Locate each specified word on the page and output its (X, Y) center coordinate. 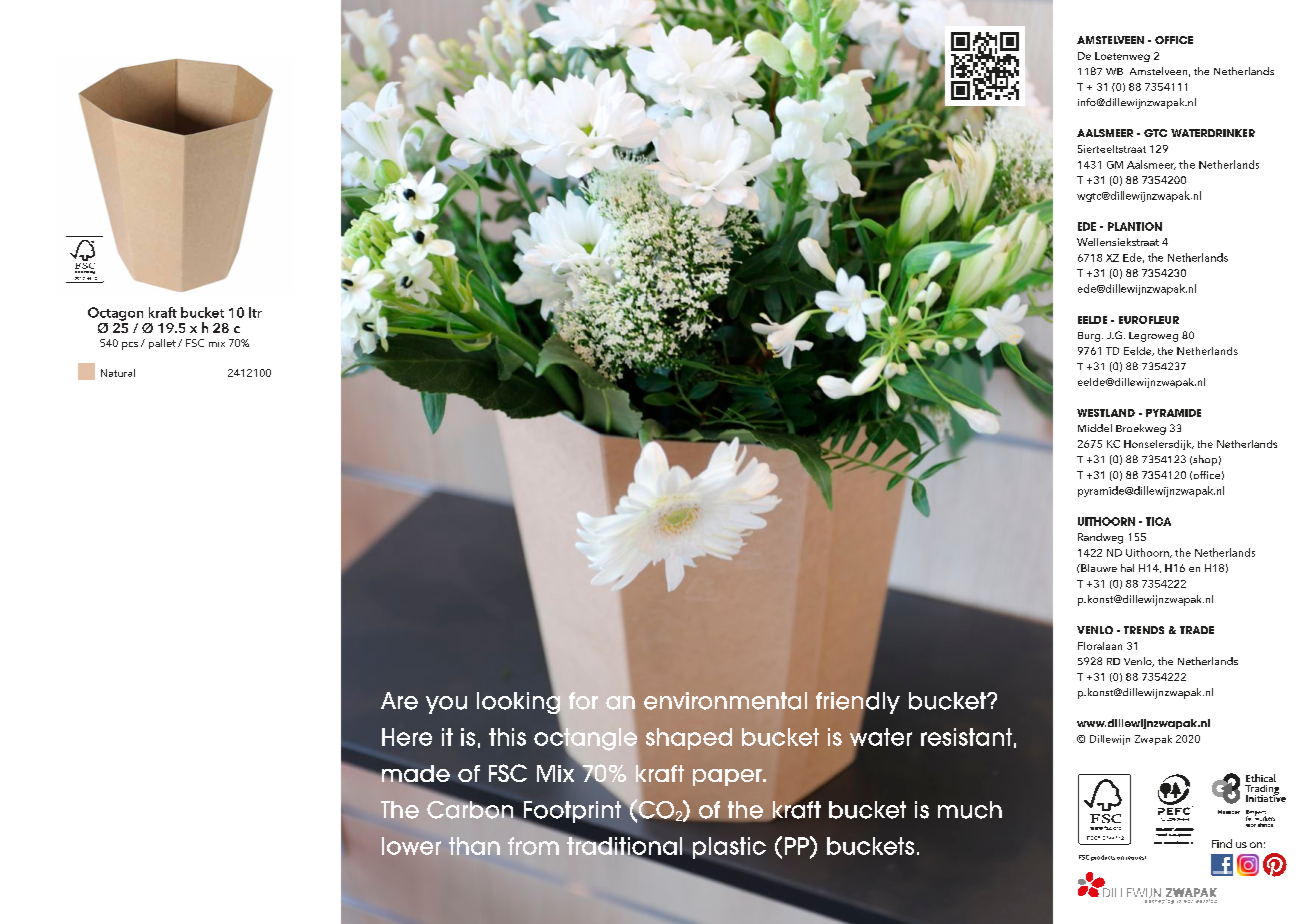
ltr (255, 312)
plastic (729, 848)
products (1103, 858)
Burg (1090, 337)
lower (411, 846)
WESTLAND (1106, 413)
